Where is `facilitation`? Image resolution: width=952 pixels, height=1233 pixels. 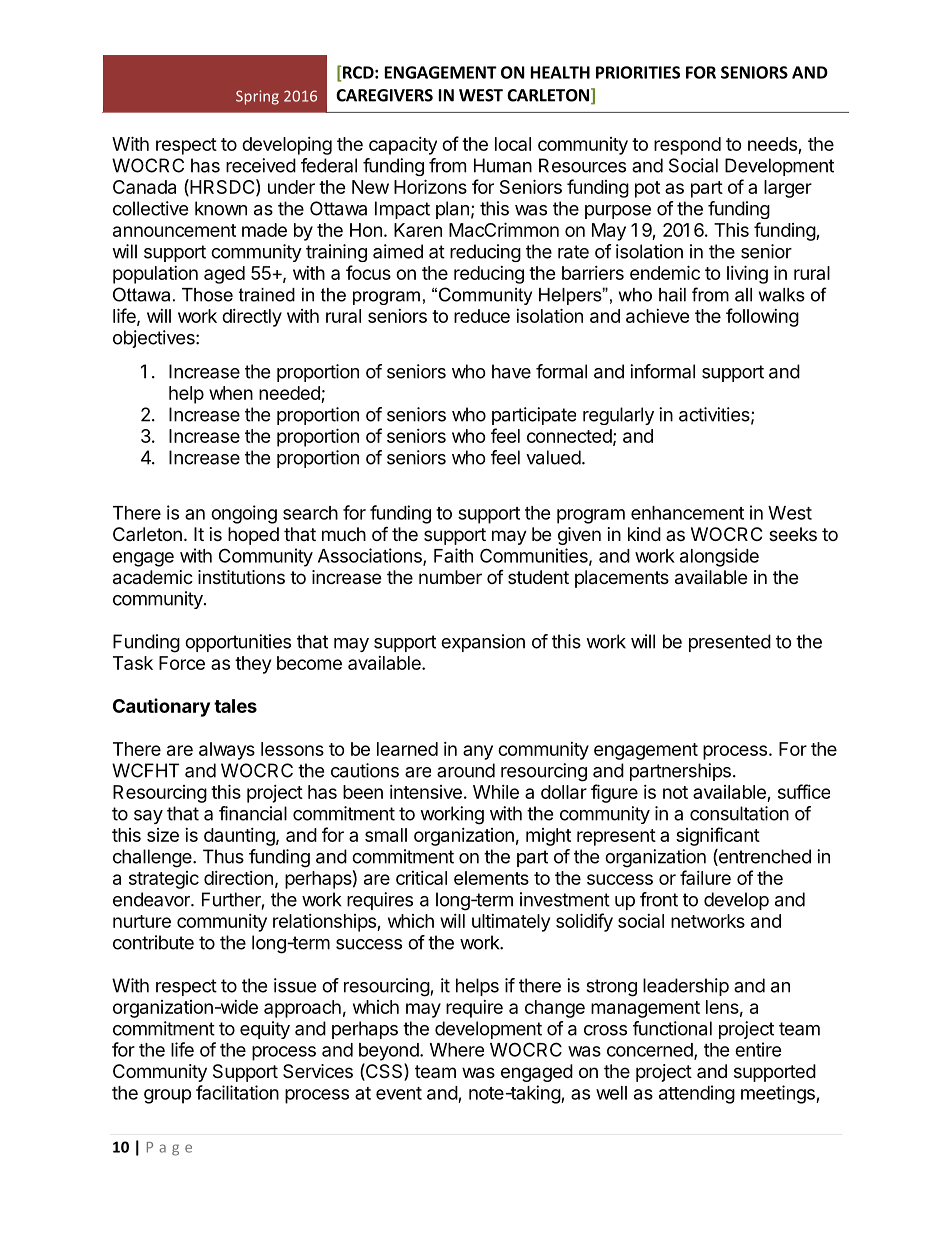
facilitation is located at coordinates (237, 1092).
